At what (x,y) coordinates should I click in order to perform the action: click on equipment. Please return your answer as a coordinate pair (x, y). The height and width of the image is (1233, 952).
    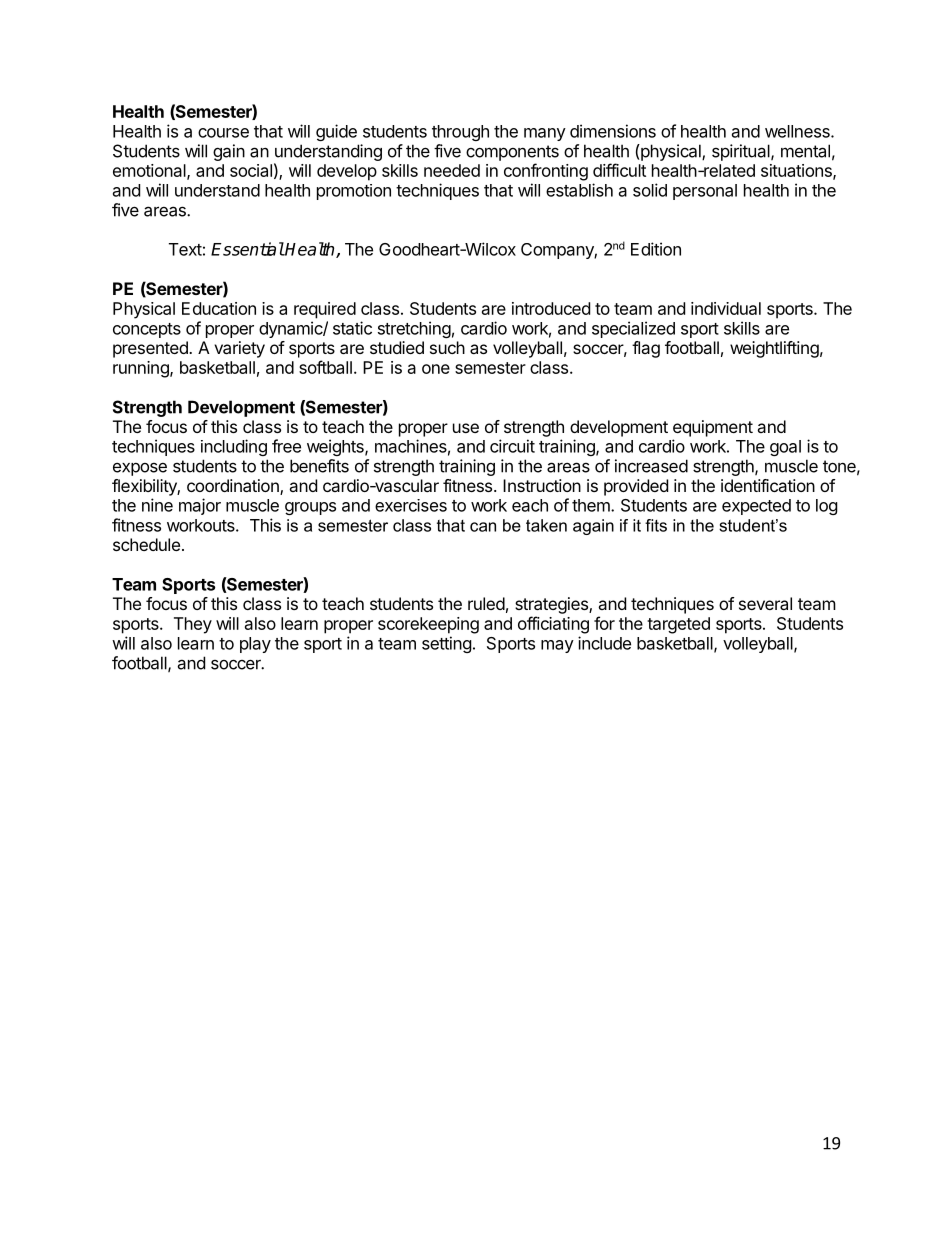
    Looking at the image, I should click on (713, 428).
